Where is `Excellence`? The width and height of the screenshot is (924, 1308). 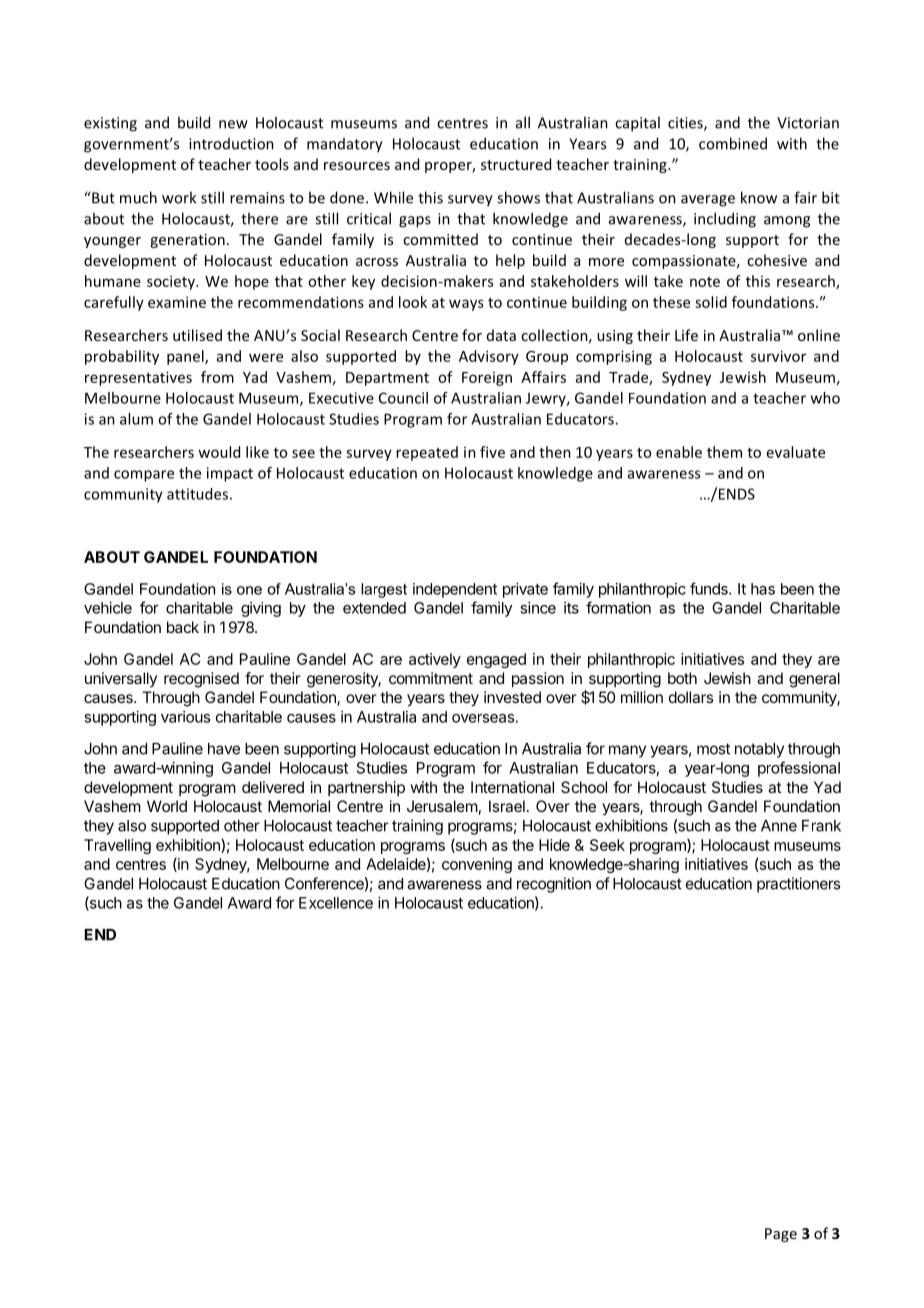
Excellence is located at coordinates (336, 903).
